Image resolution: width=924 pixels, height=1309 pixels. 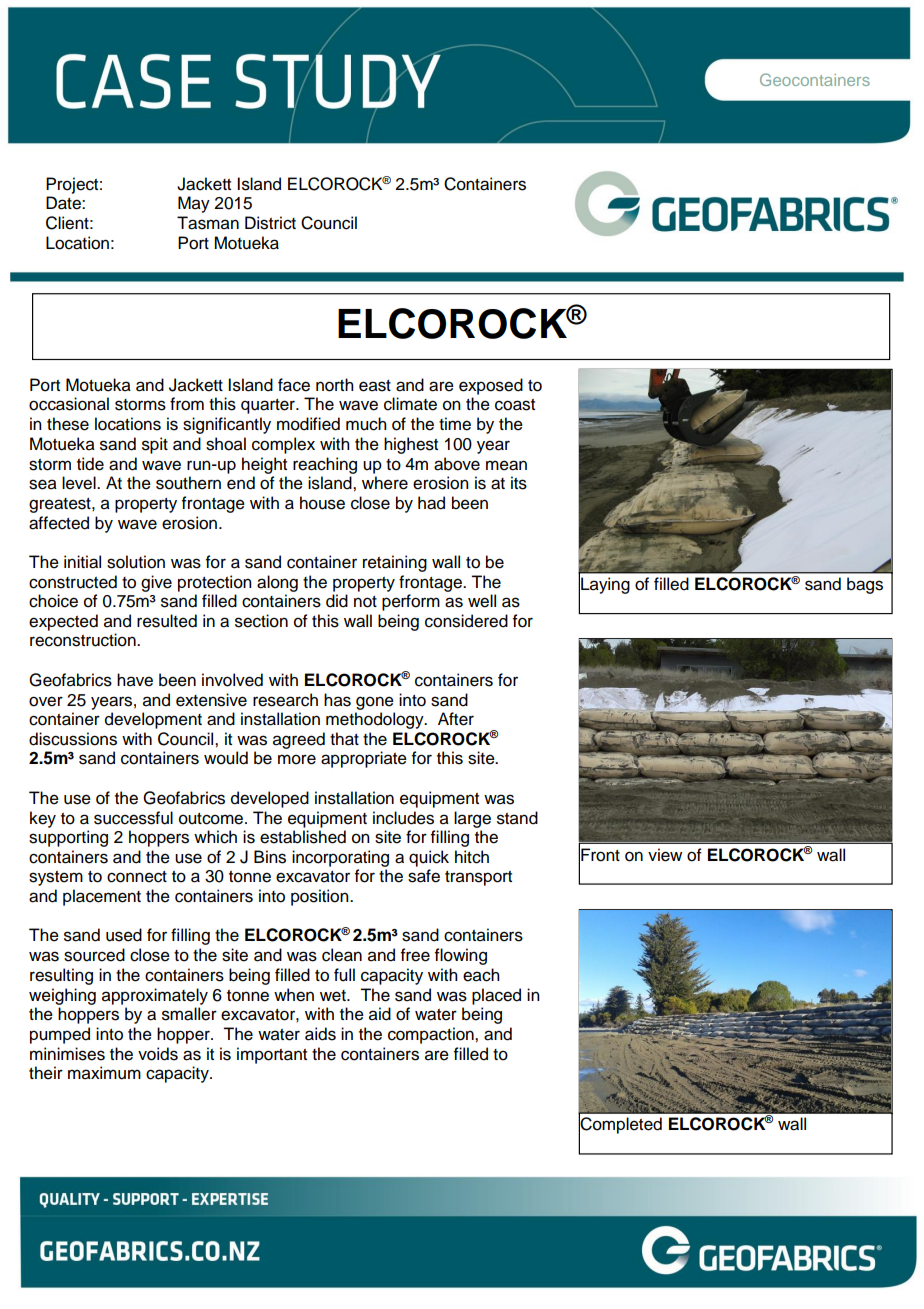 I want to click on time, so click(x=455, y=424).
